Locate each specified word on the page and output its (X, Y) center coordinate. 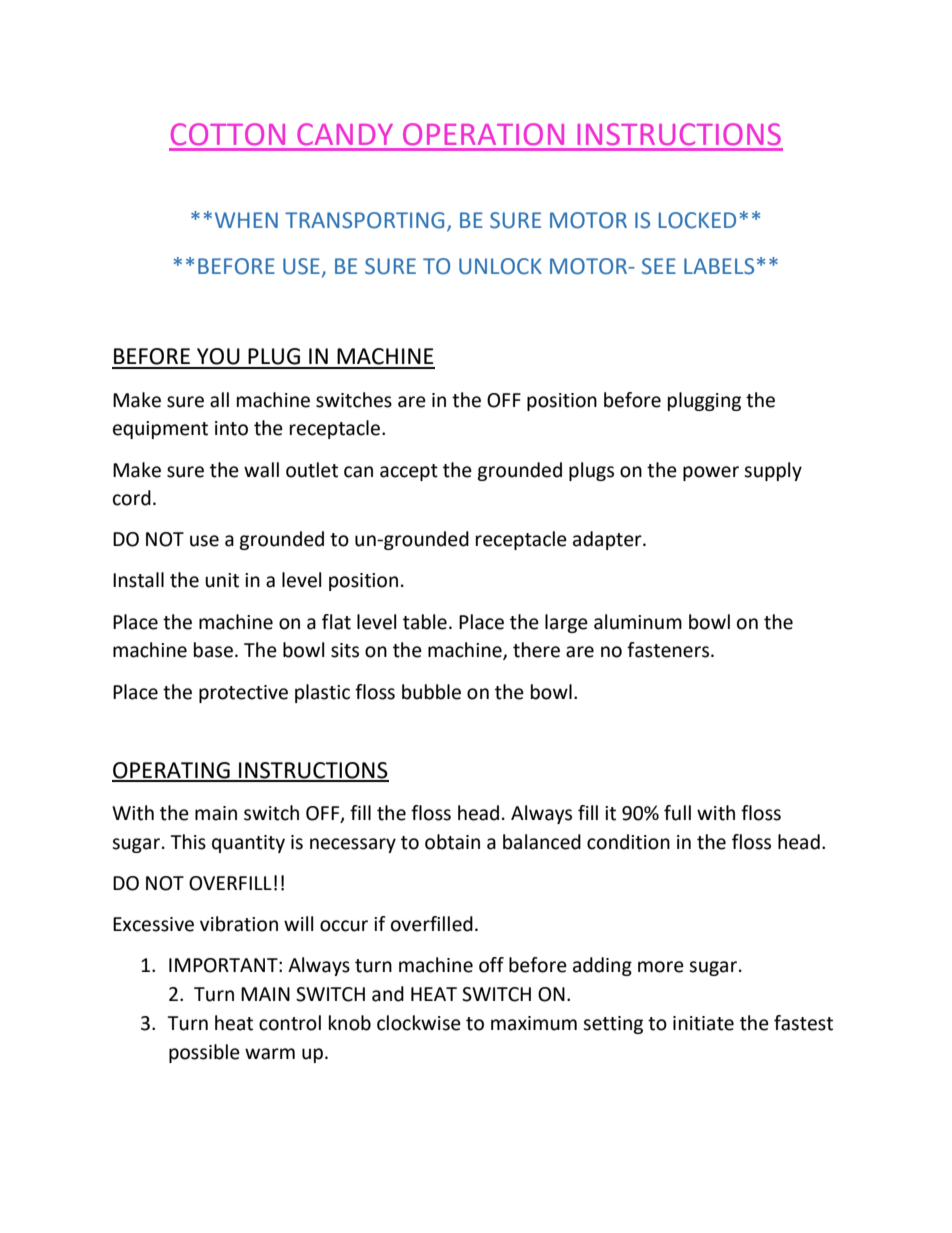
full (677, 813)
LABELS (719, 266)
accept (409, 472)
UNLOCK (500, 266)
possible (204, 1053)
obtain (452, 842)
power (711, 473)
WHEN (246, 220)
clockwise (419, 1023)
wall (261, 470)
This (188, 842)
